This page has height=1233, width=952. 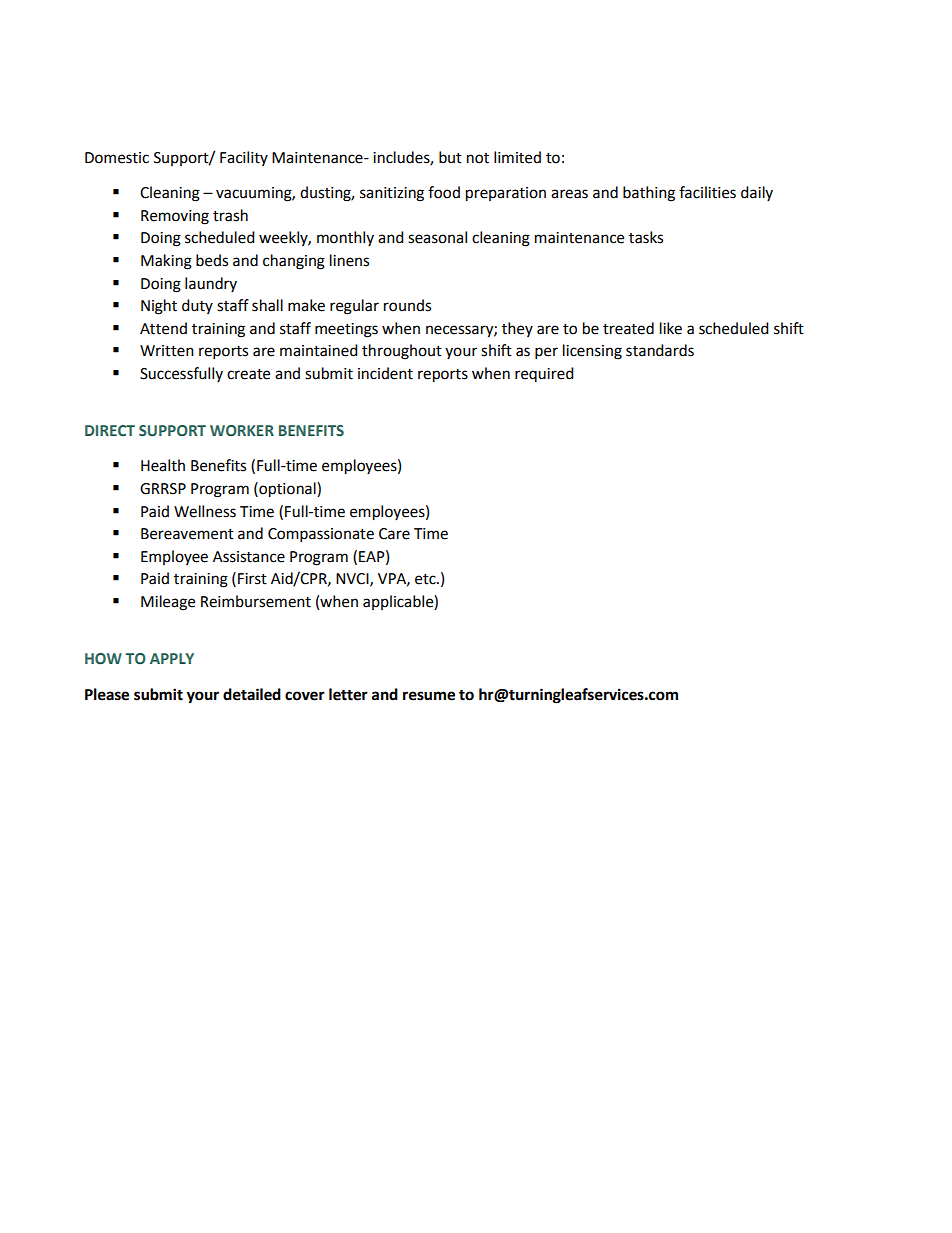 What do you see at coordinates (394, 534) in the page?
I see `Care` at bounding box center [394, 534].
